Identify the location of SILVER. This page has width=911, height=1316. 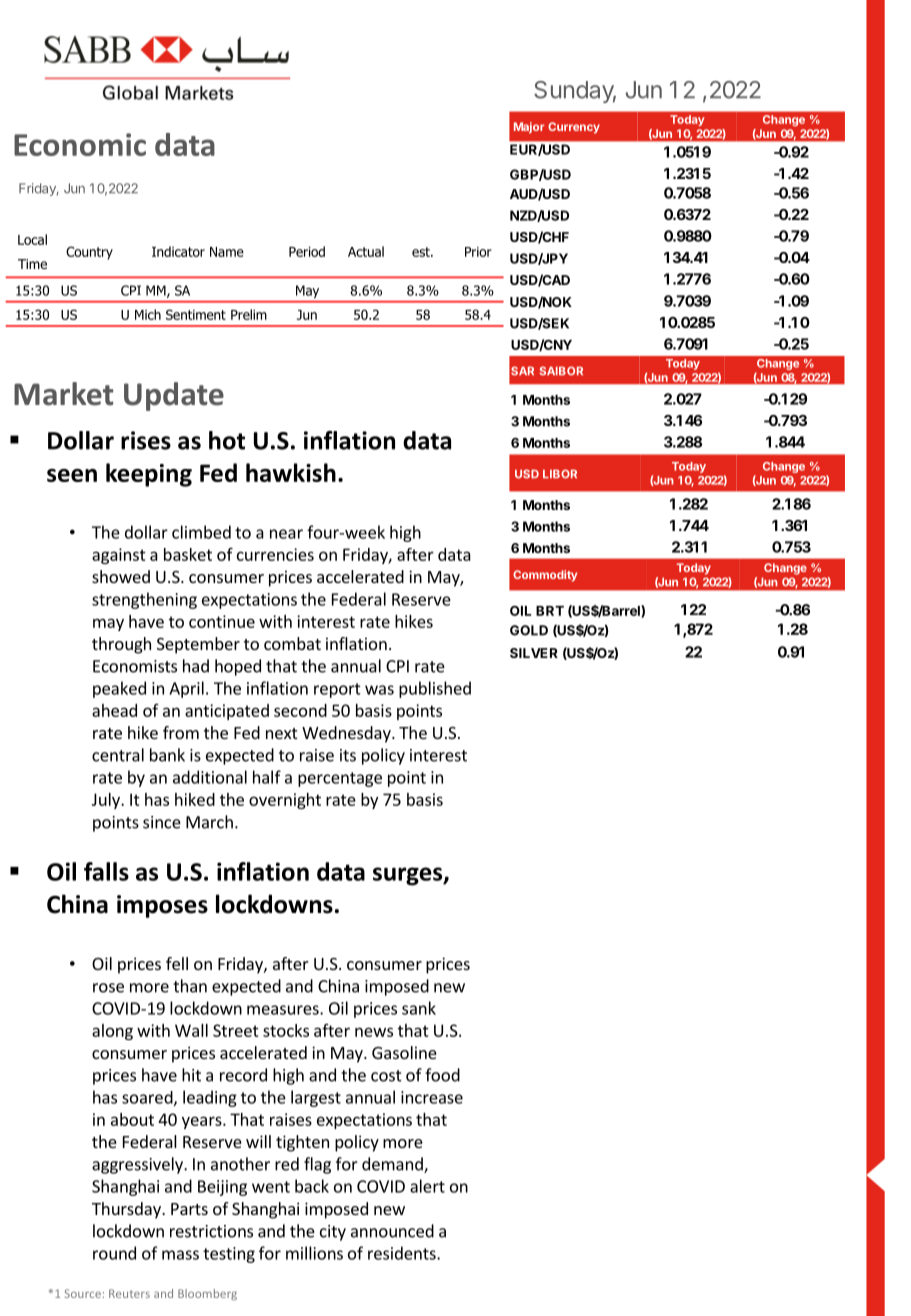
(534, 653).
